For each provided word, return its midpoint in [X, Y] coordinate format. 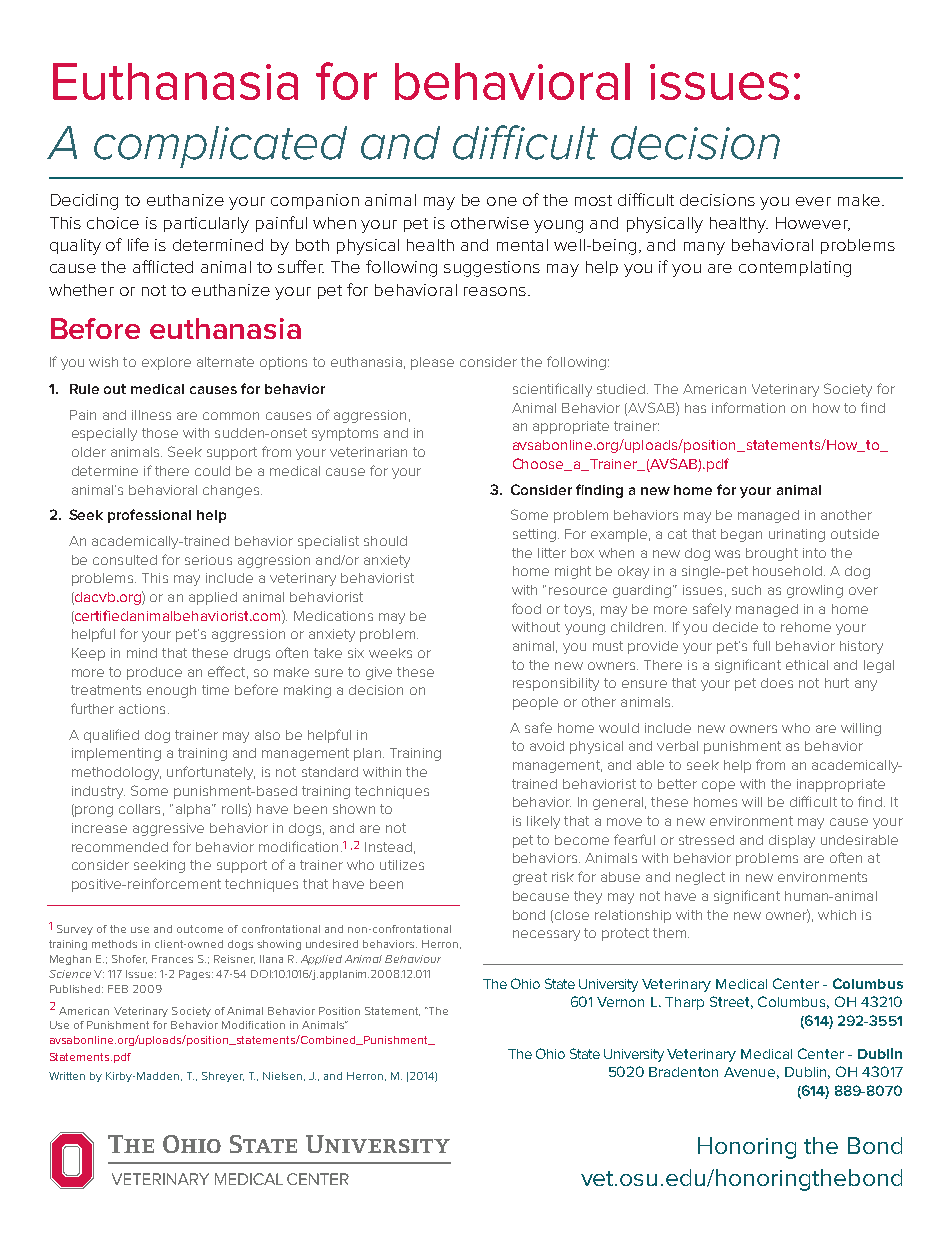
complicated [220, 147]
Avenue [751, 1073]
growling [815, 591]
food [526, 608]
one [502, 201]
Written [67, 1076]
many [704, 248]
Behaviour [413, 959]
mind [142, 653]
